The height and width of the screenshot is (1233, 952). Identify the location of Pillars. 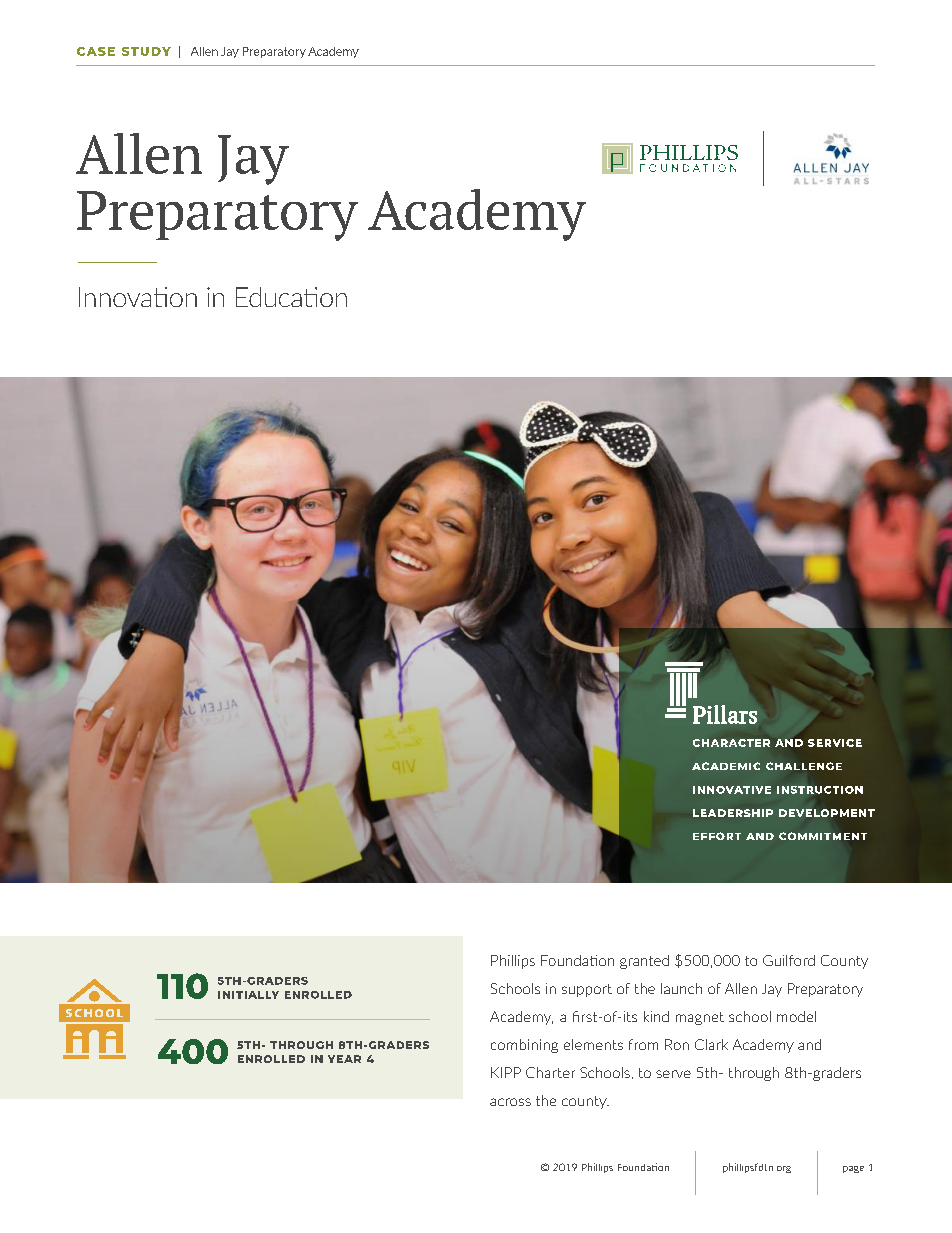
(725, 714).
